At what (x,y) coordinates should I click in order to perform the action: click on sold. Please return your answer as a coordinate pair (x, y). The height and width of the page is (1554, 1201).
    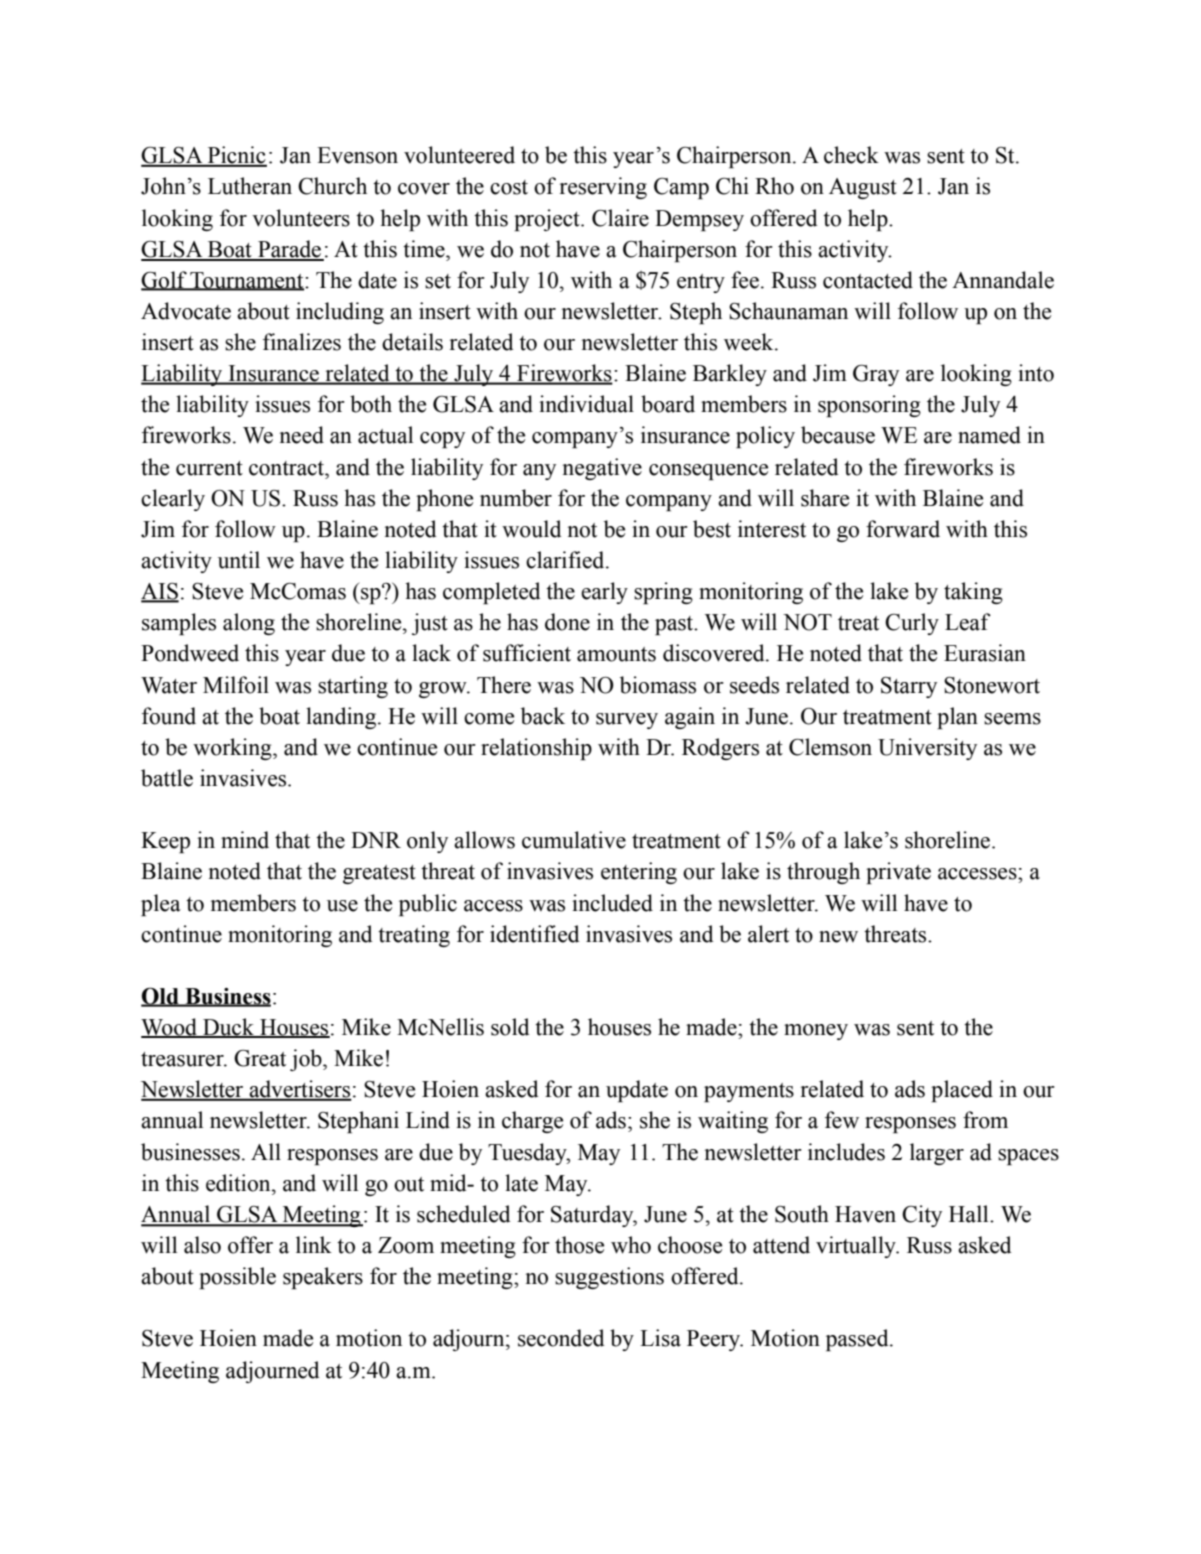
    Looking at the image, I should click on (510, 1027).
